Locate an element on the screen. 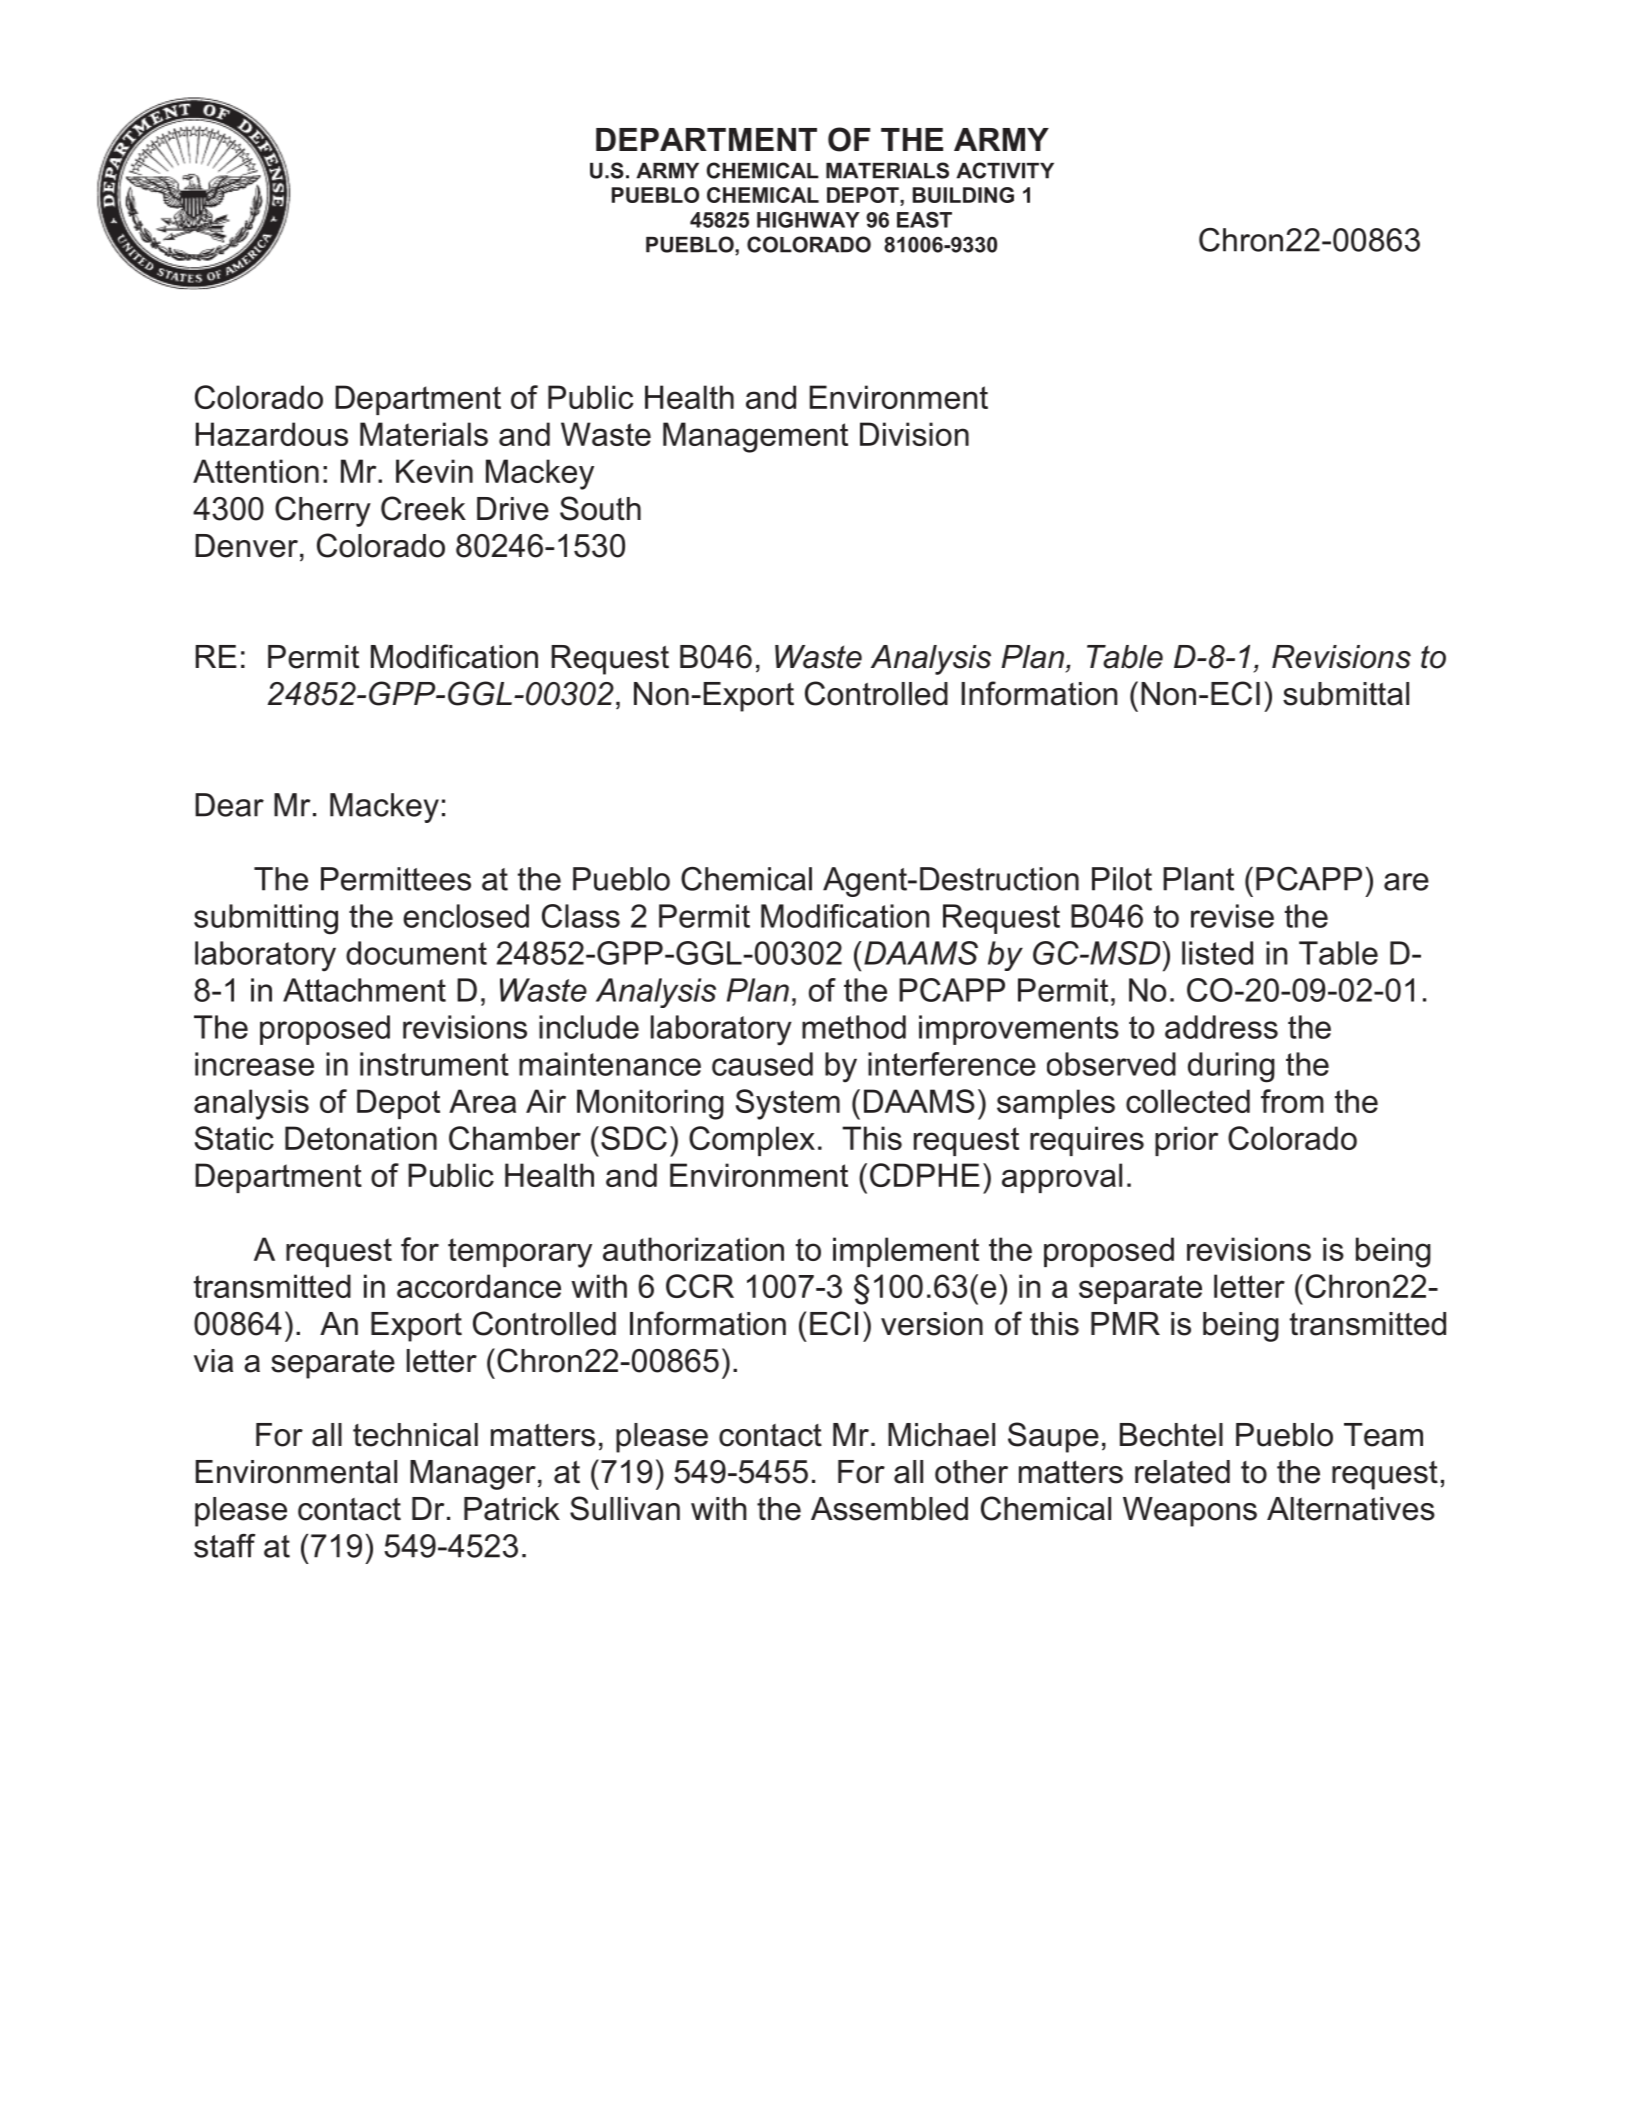 Image resolution: width=1643 pixels, height=2126 pixels. Class is located at coordinates (581, 916).
